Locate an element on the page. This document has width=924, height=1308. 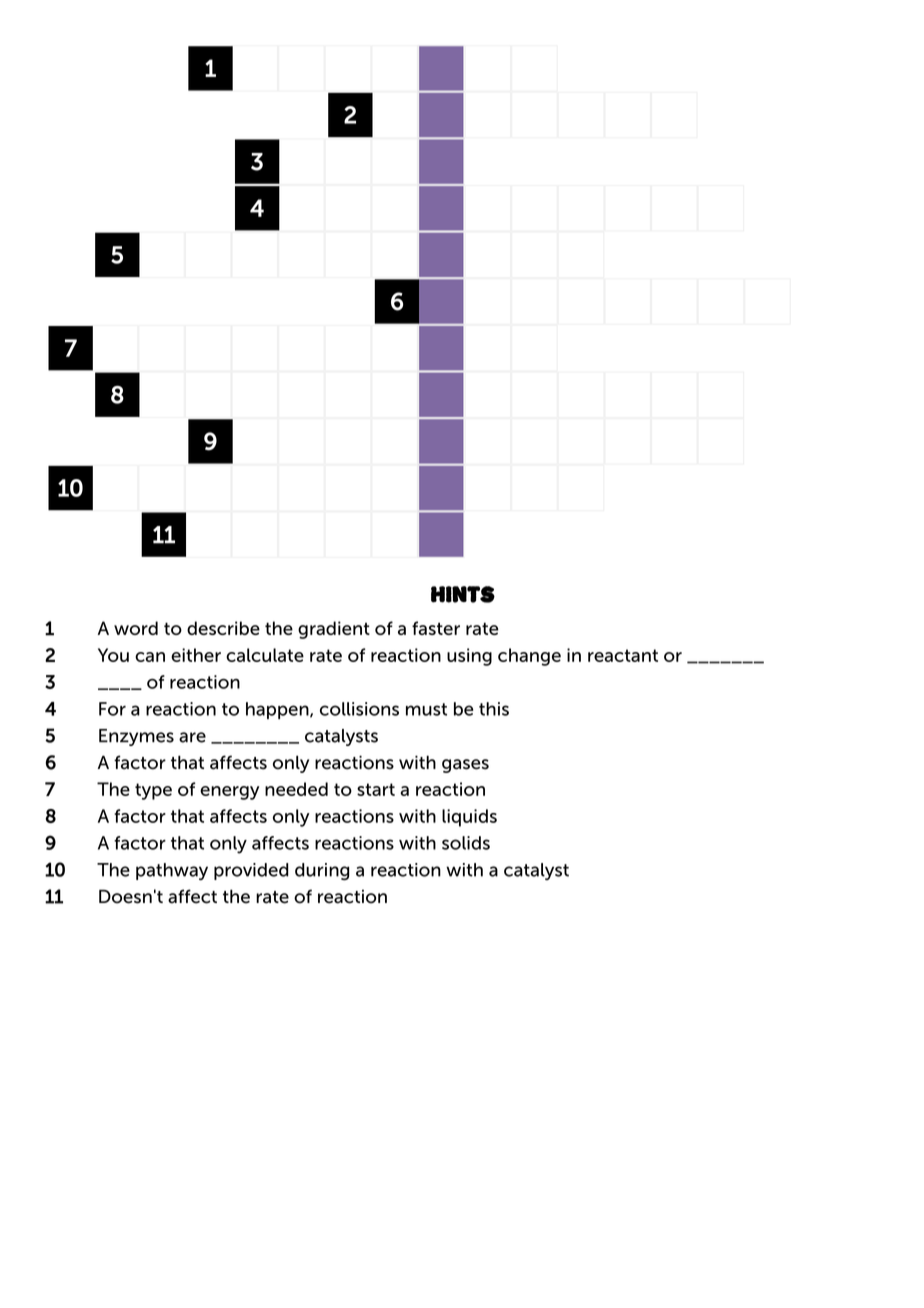
faster is located at coordinates (436, 628).
